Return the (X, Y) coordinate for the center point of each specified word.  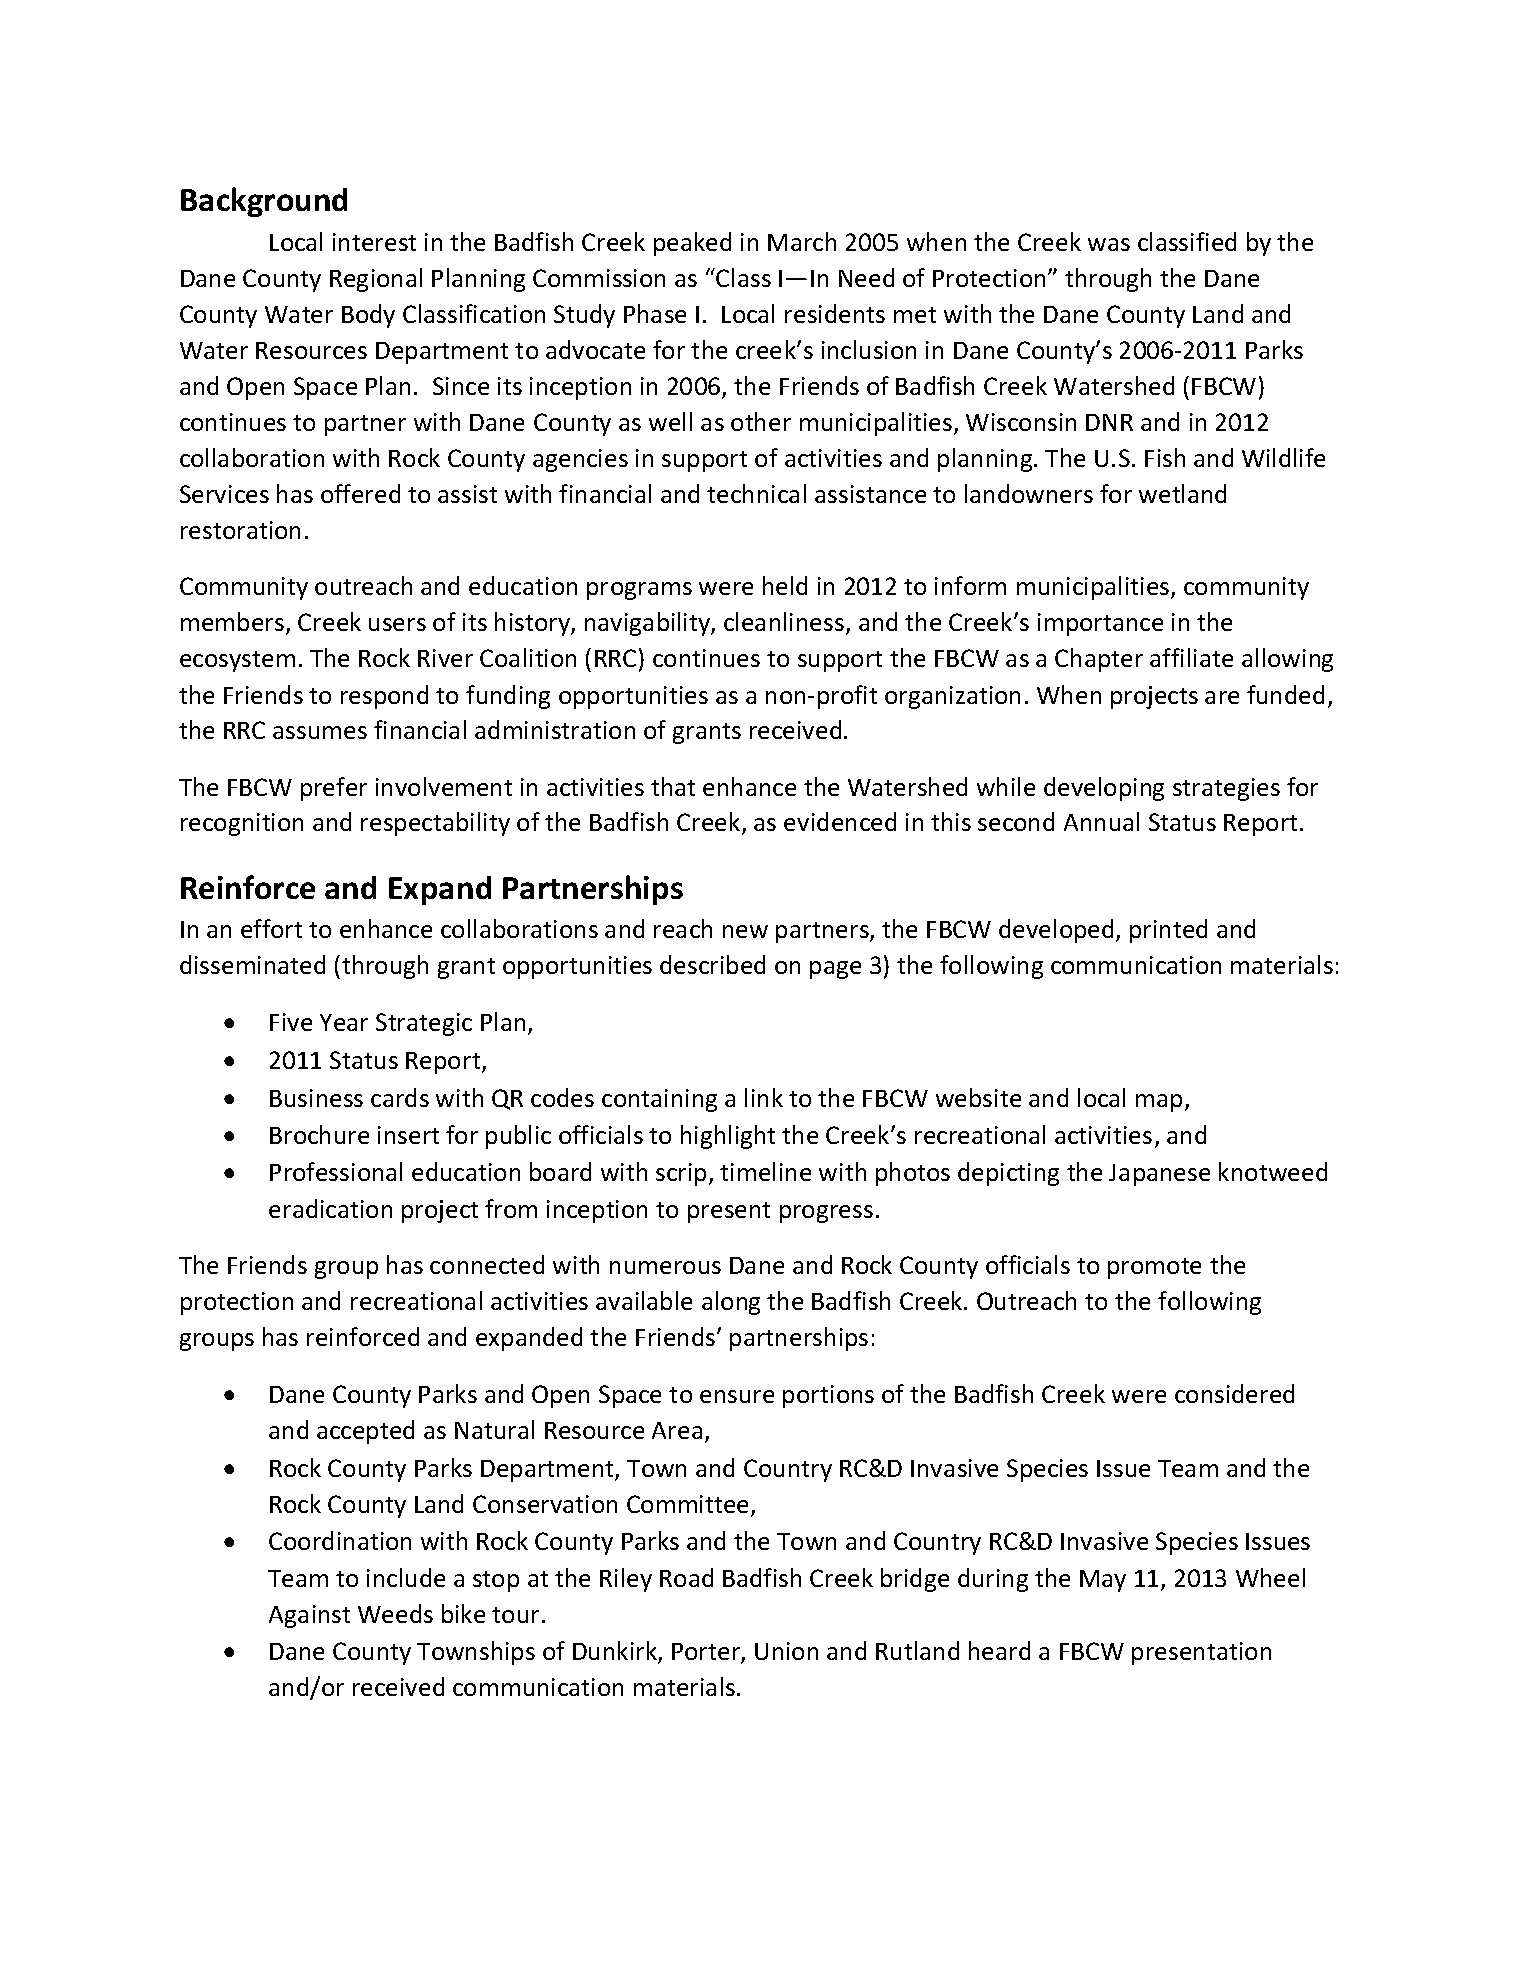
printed (1168, 931)
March (802, 241)
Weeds (395, 1613)
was (1109, 244)
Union (786, 1651)
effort (271, 928)
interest (374, 242)
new (745, 931)
